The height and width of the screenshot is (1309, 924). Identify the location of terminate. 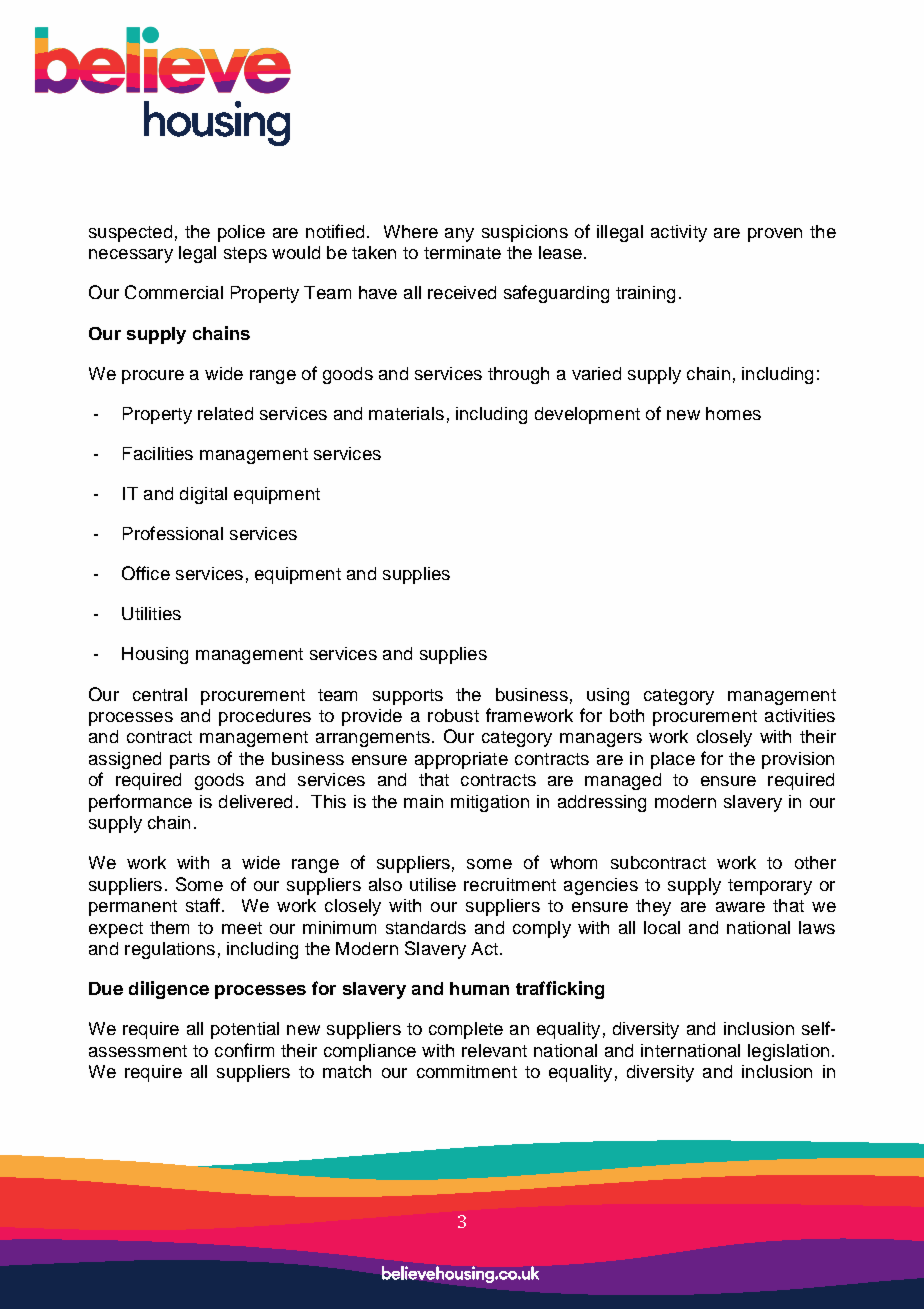
(462, 252).
